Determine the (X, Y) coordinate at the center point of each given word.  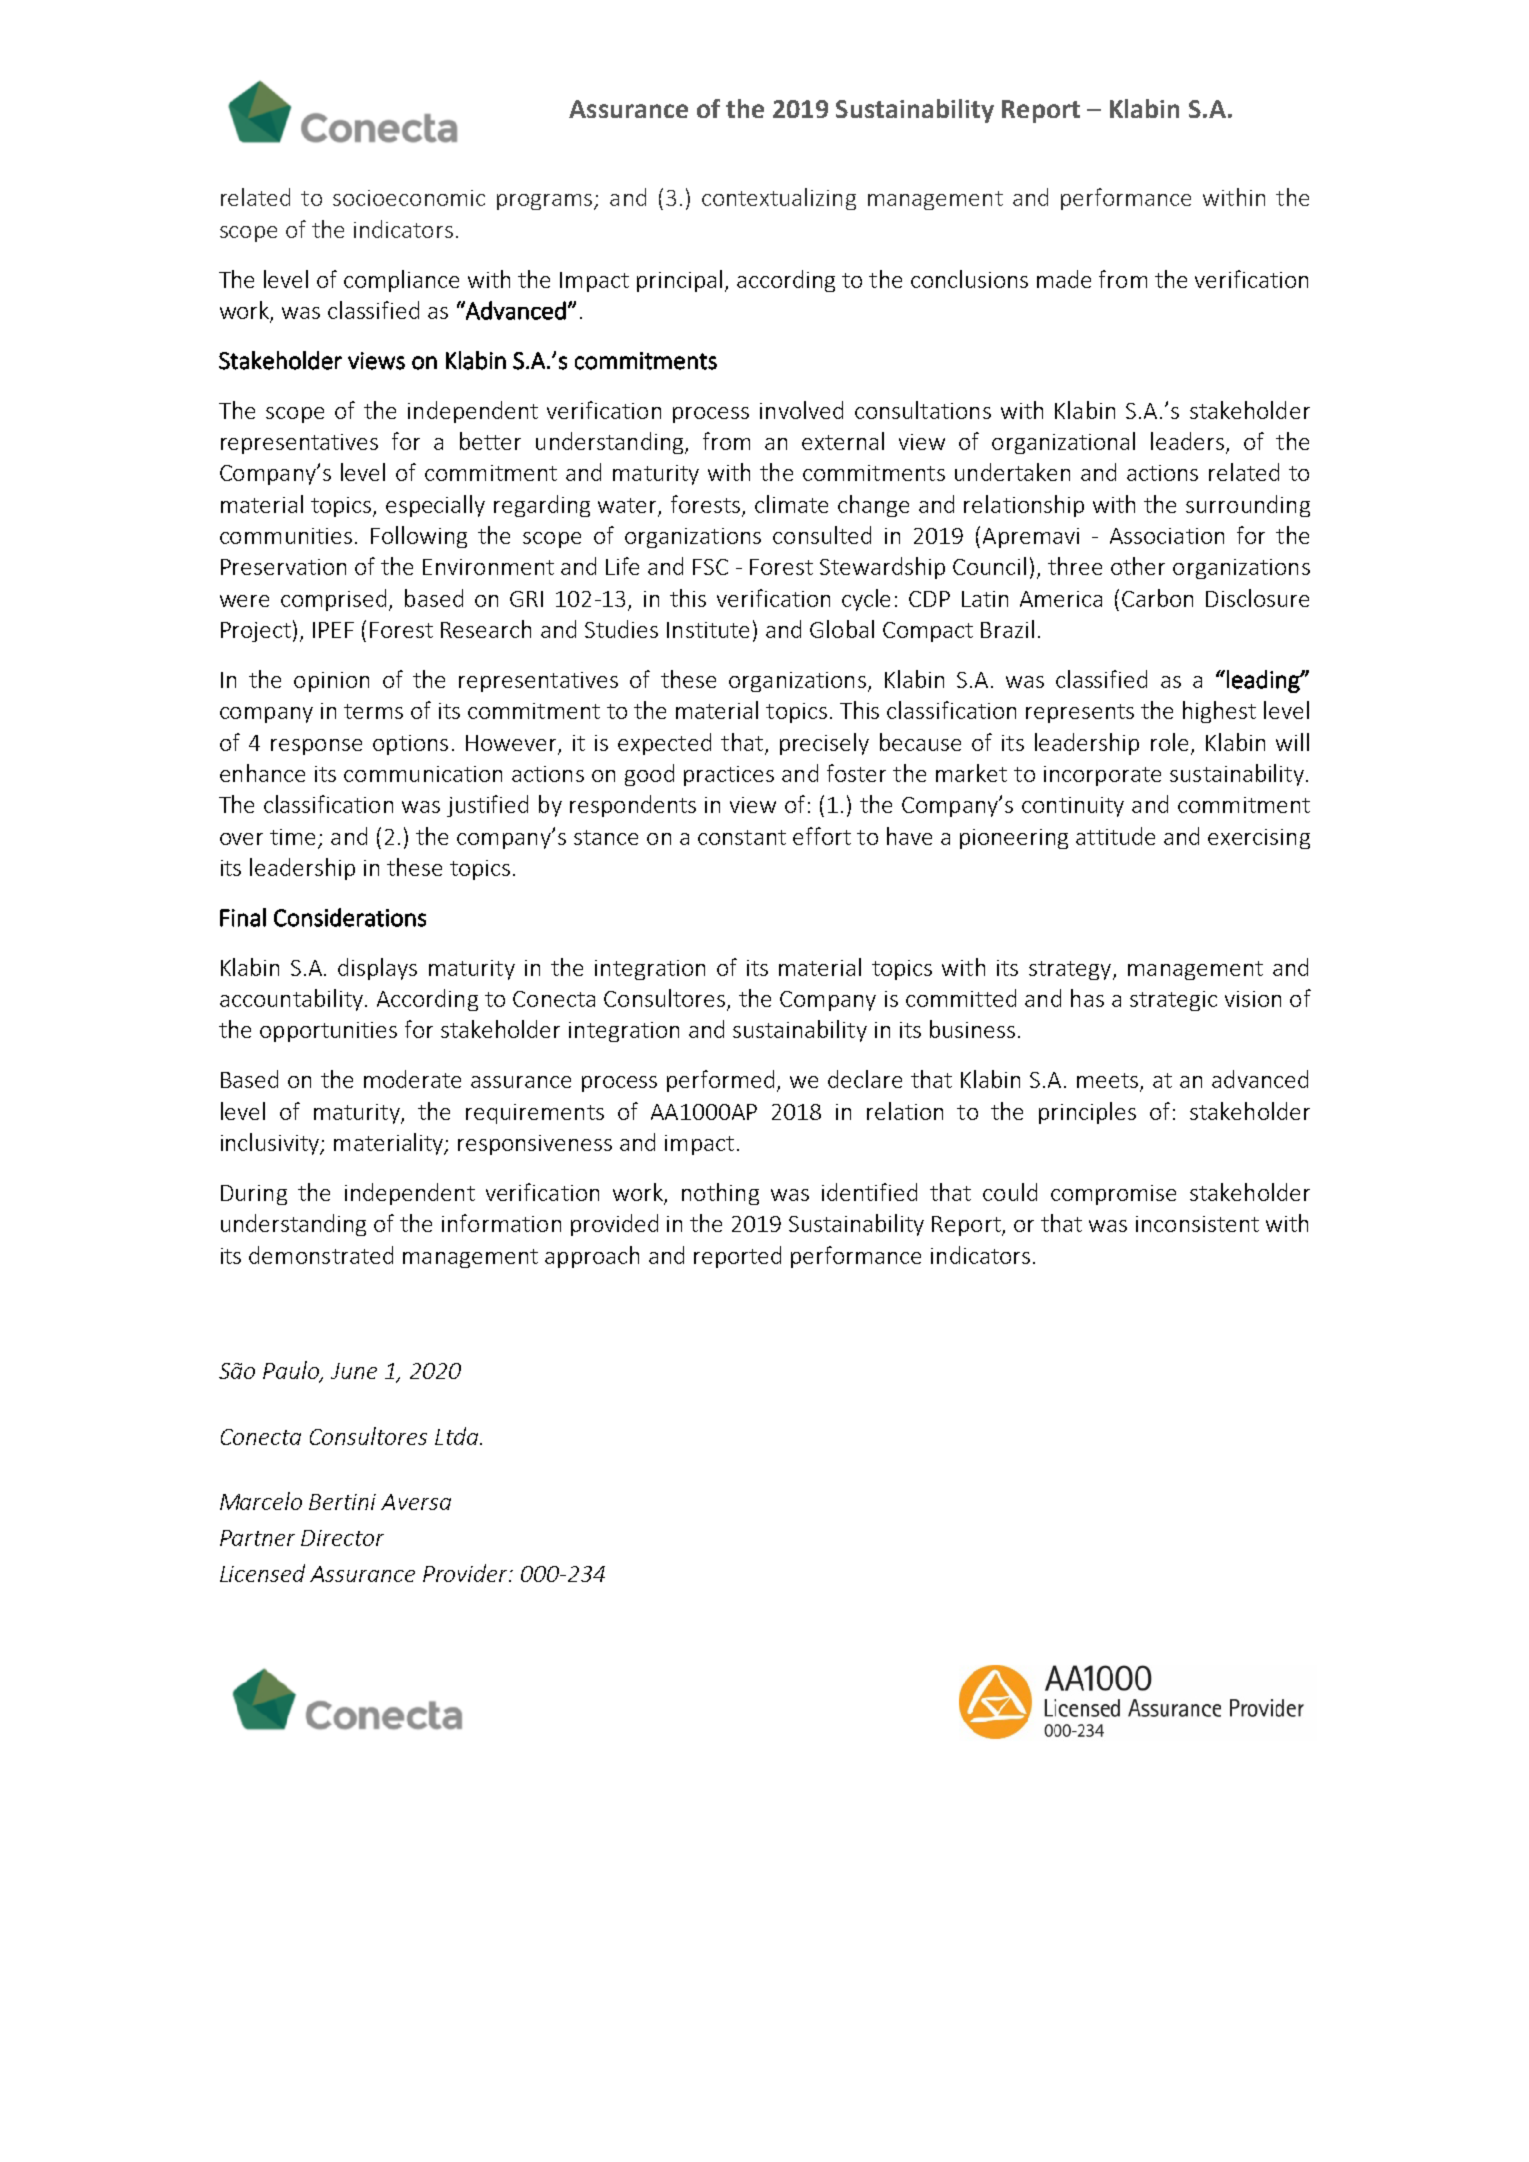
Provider (467, 1573)
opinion (331, 682)
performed (720, 1081)
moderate (412, 1079)
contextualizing (779, 199)
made (1064, 279)
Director (342, 1538)
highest (1219, 712)
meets (1107, 1080)
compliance (401, 281)
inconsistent (1197, 1224)
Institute (708, 630)
